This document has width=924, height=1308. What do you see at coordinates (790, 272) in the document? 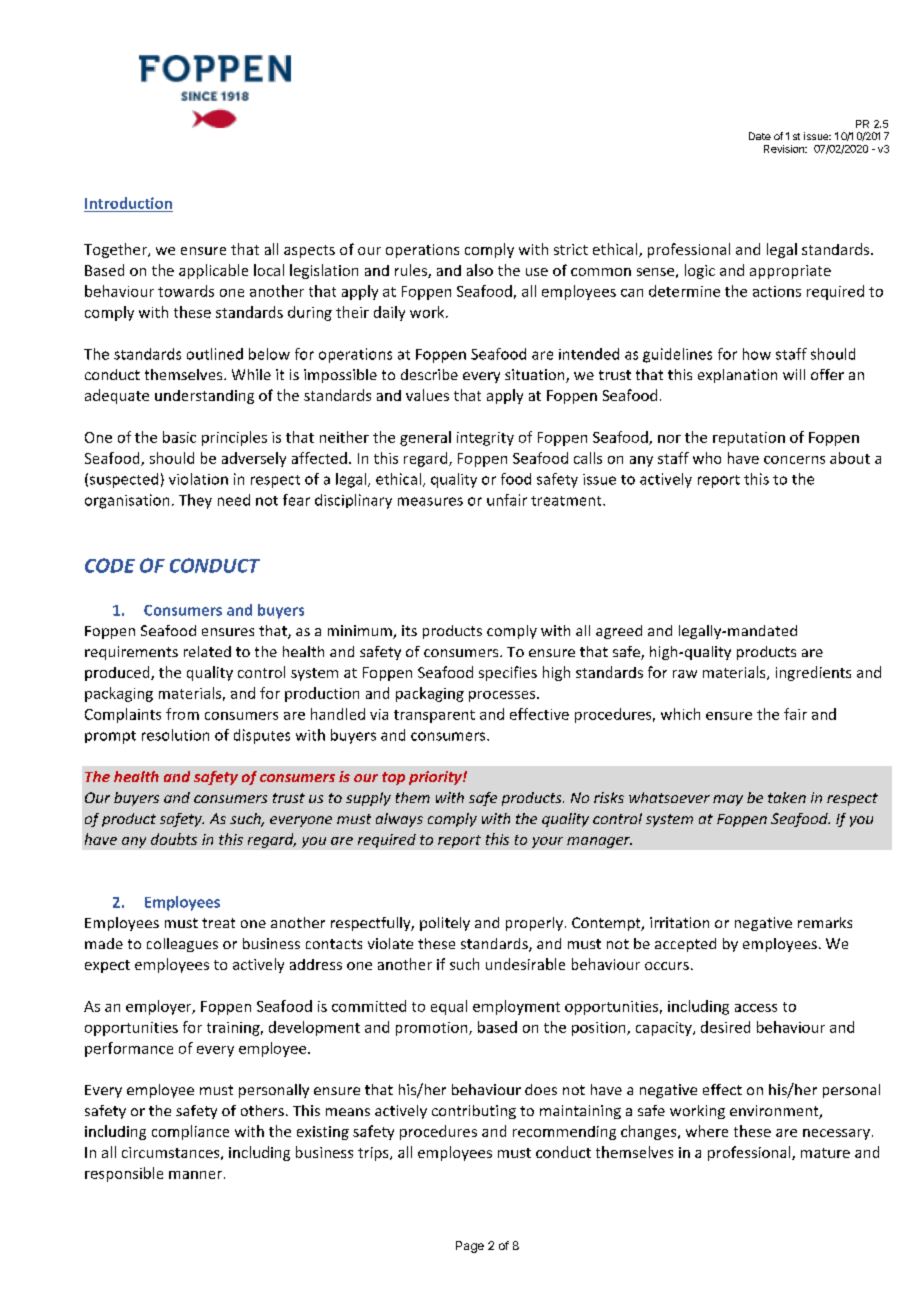
I see `appropriate` at bounding box center [790, 272].
